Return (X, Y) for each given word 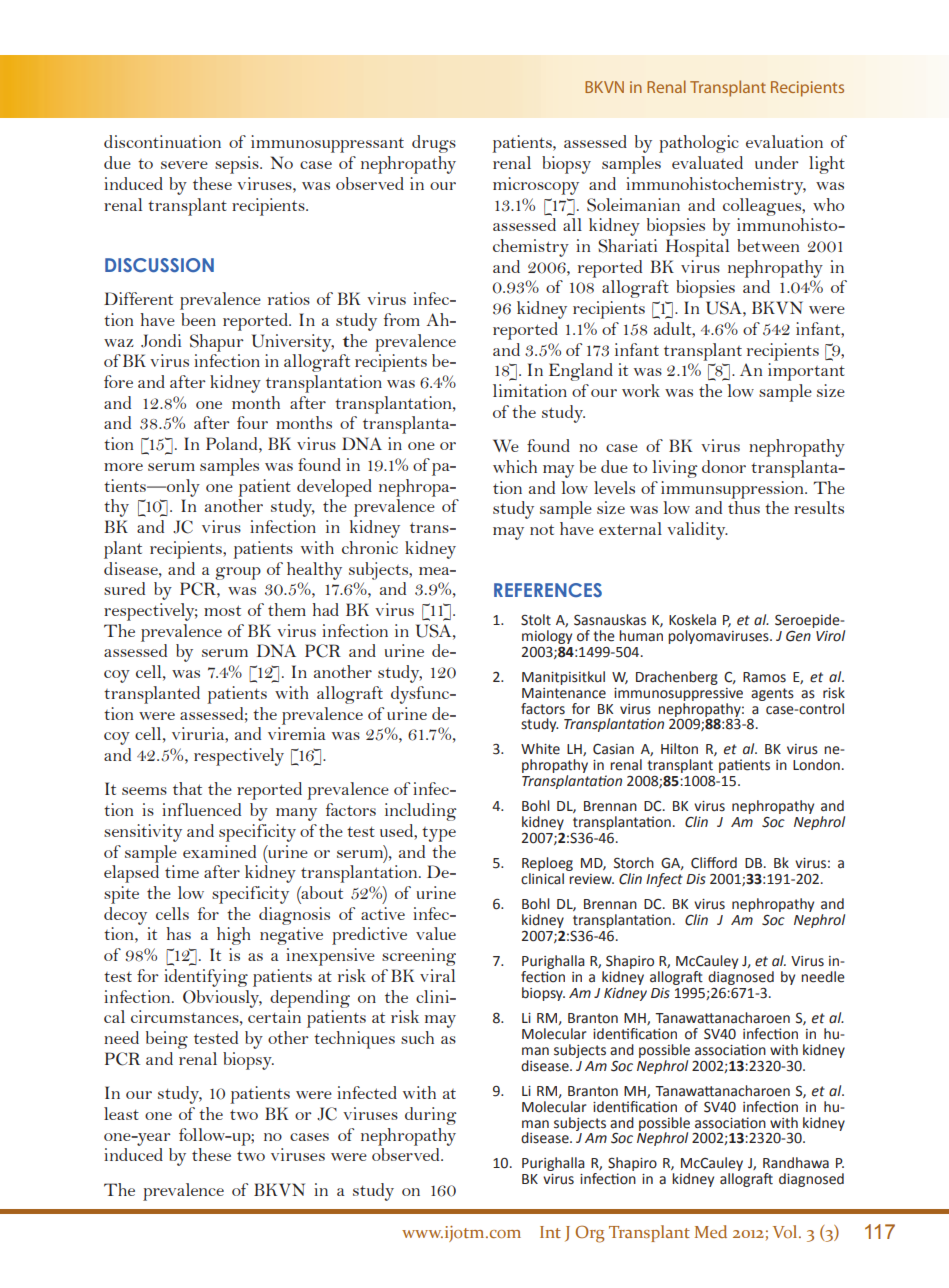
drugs (434, 144)
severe (184, 165)
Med (711, 1231)
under (777, 162)
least (121, 1113)
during (431, 1116)
